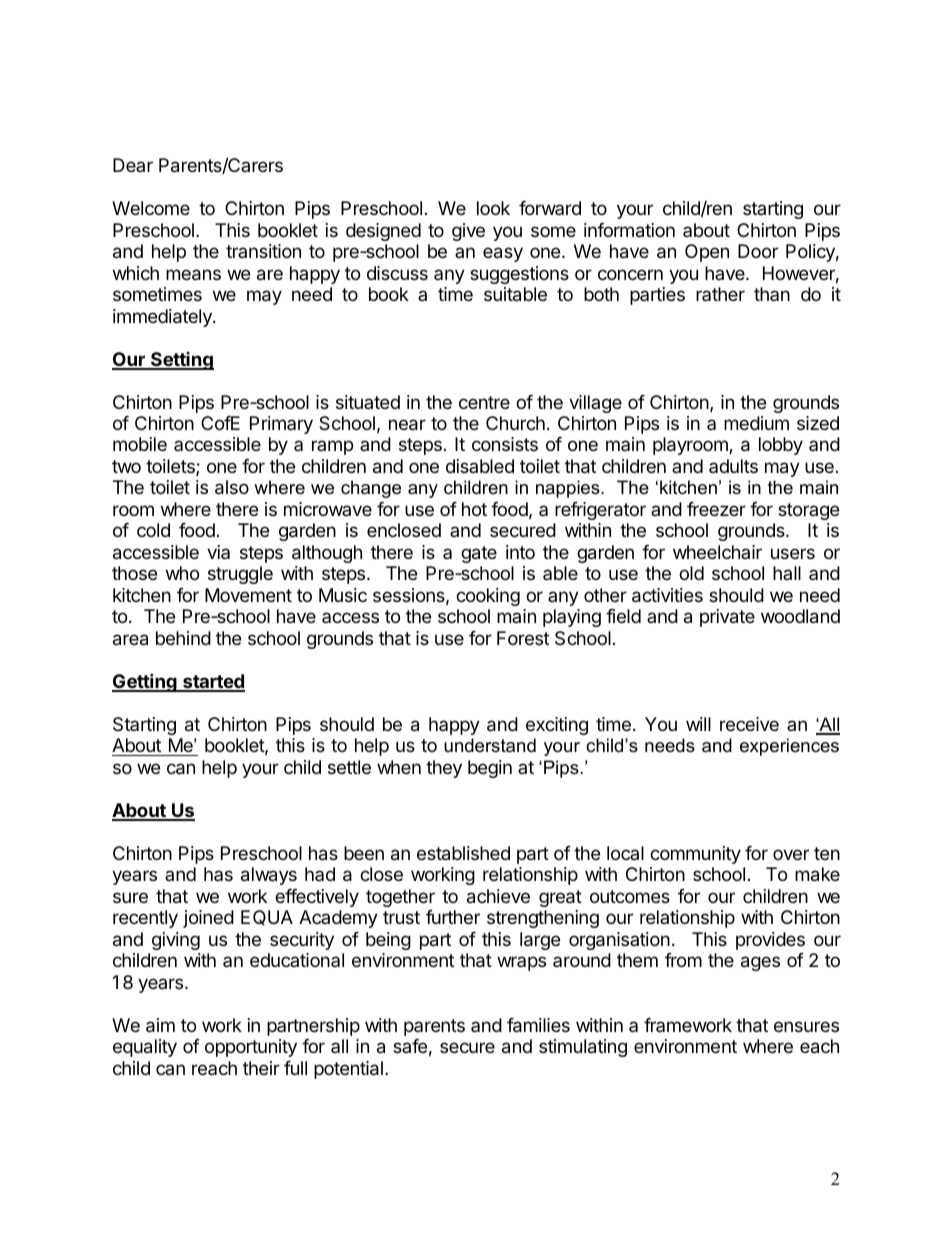 Image resolution: width=952 pixels, height=1233 pixels. What do you see at coordinates (269, 876) in the screenshot?
I see `always` at bounding box center [269, 876].
